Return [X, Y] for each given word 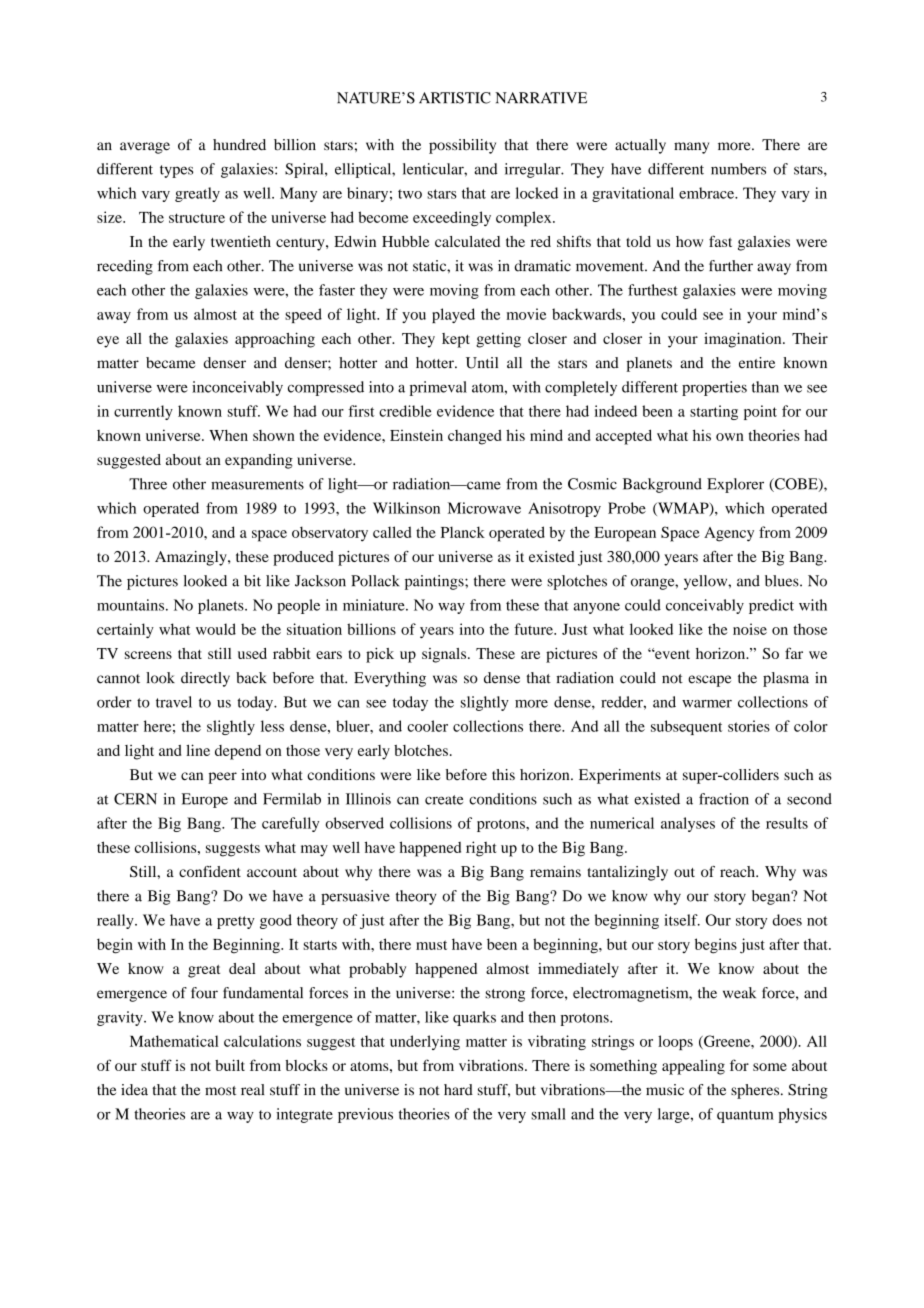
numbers [738, 169]
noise [750, 629]
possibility [462, 146]
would [216, 629]
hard [458, 1090]
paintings [435, 582]
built [230, 1065]
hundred [239, 145]
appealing [693, 1067]
